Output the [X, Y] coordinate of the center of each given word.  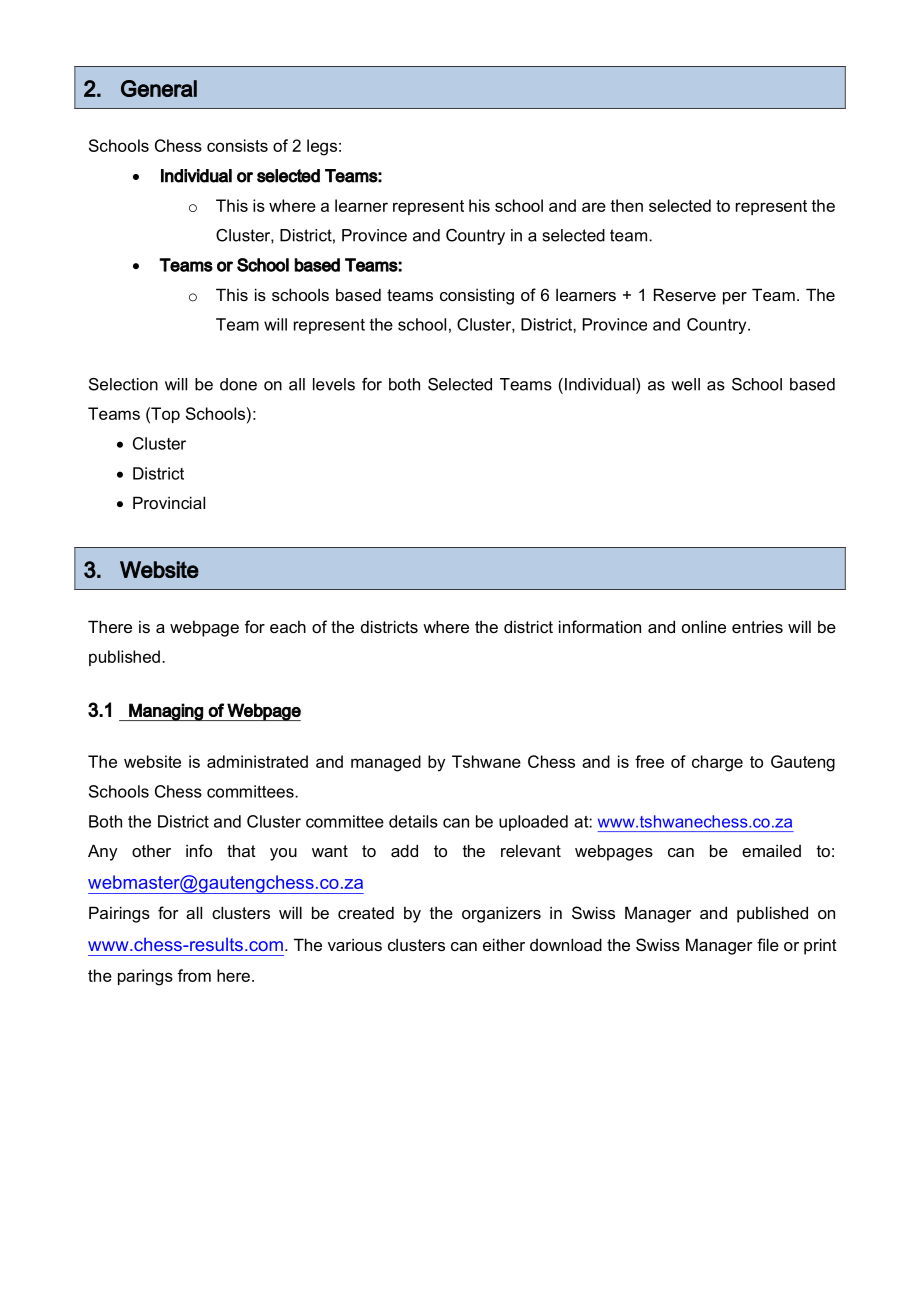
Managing [166, 712]
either [504, 944]
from [194, 975]
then [626, 205]
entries [757, 626]
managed [386, 763]
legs [322, 147]
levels [334, 384]
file [768, 944]
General [159, 88]
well [685, 384]
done [238, 384]
